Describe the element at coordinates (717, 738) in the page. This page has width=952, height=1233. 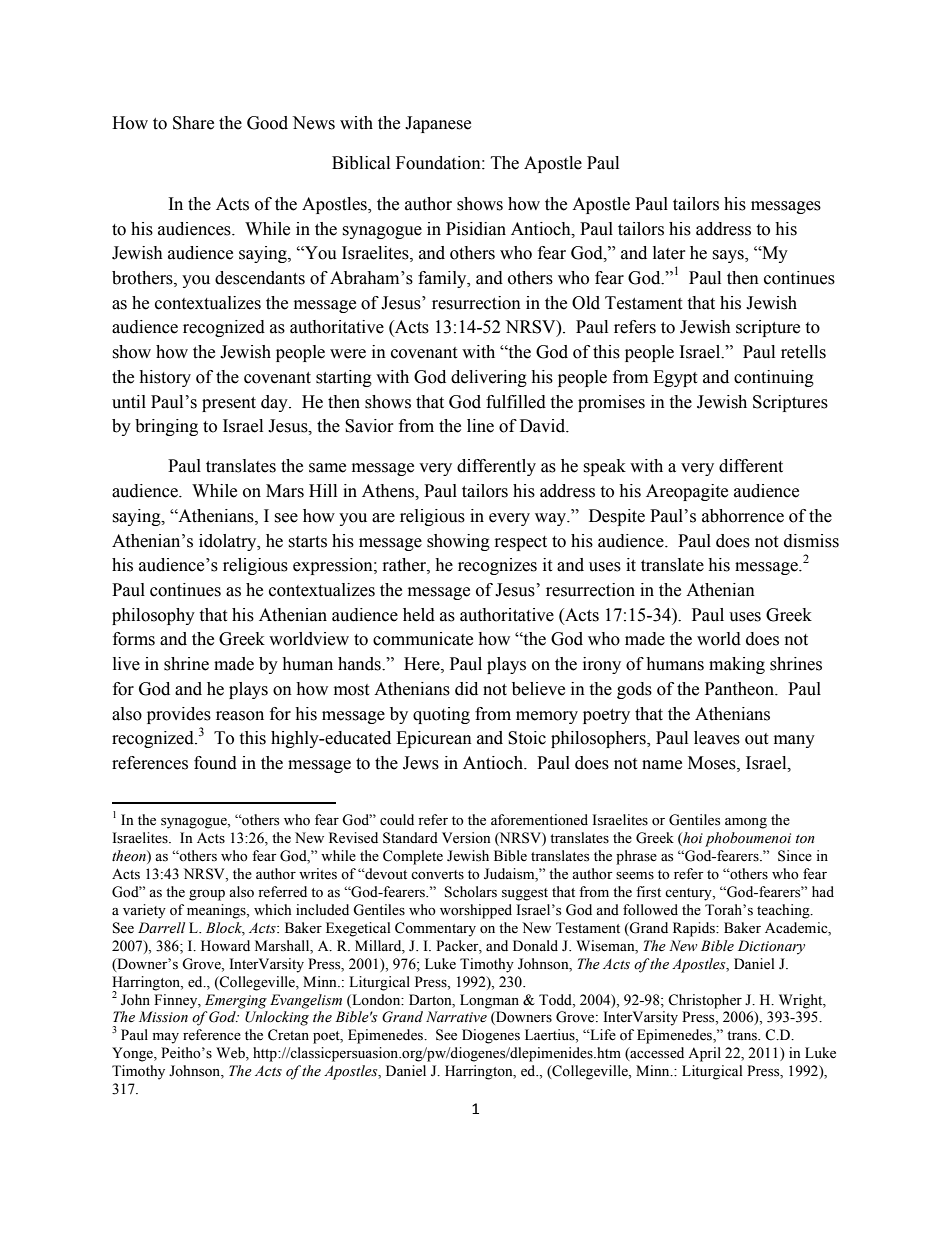
I see `leaves` at that location.
